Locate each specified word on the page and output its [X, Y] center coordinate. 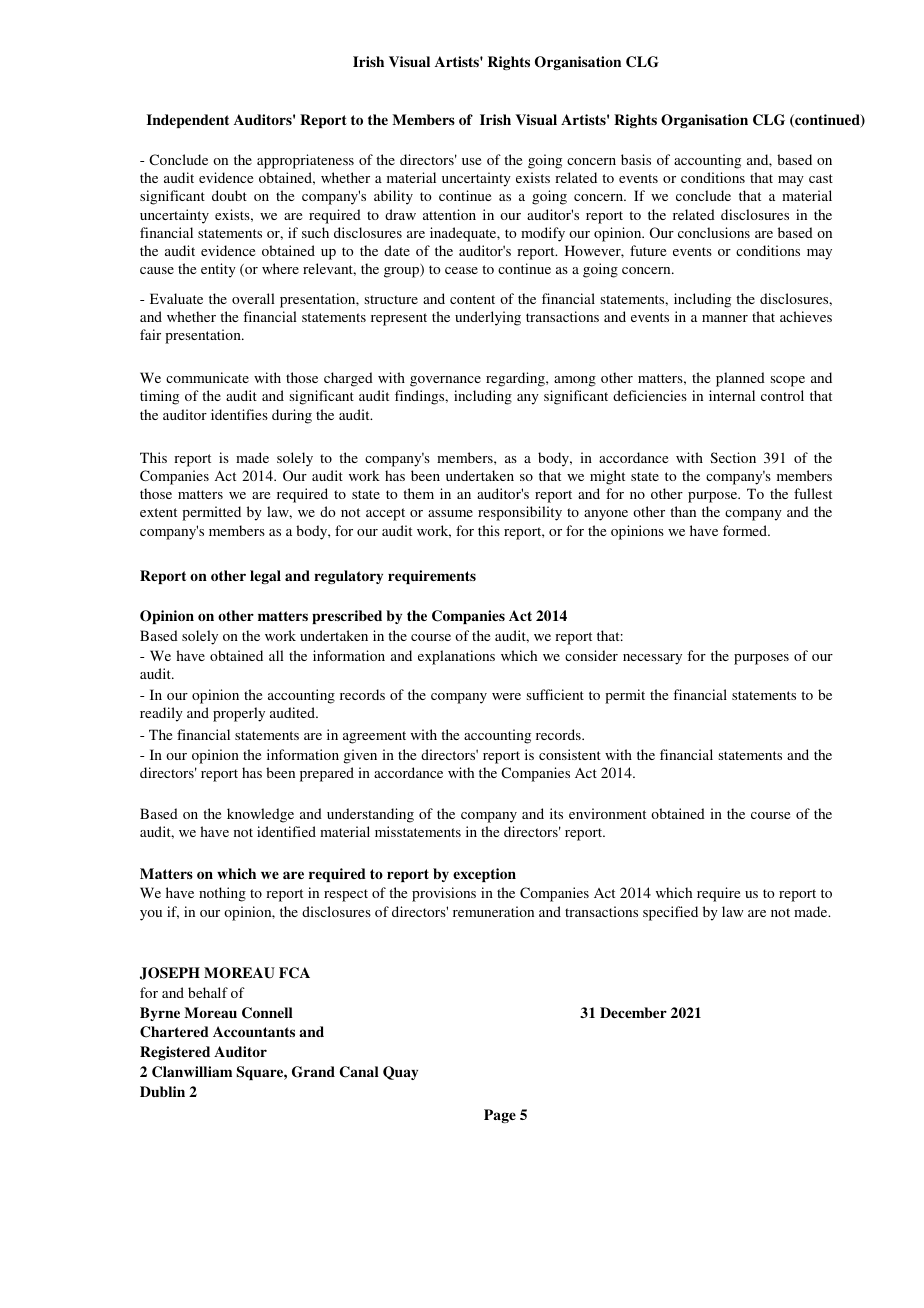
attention [449, 214]
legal [265, 577]
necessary [652, 659]
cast [821, 178]
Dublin [162, 1091]
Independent [188, 121]
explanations [456, 657]
